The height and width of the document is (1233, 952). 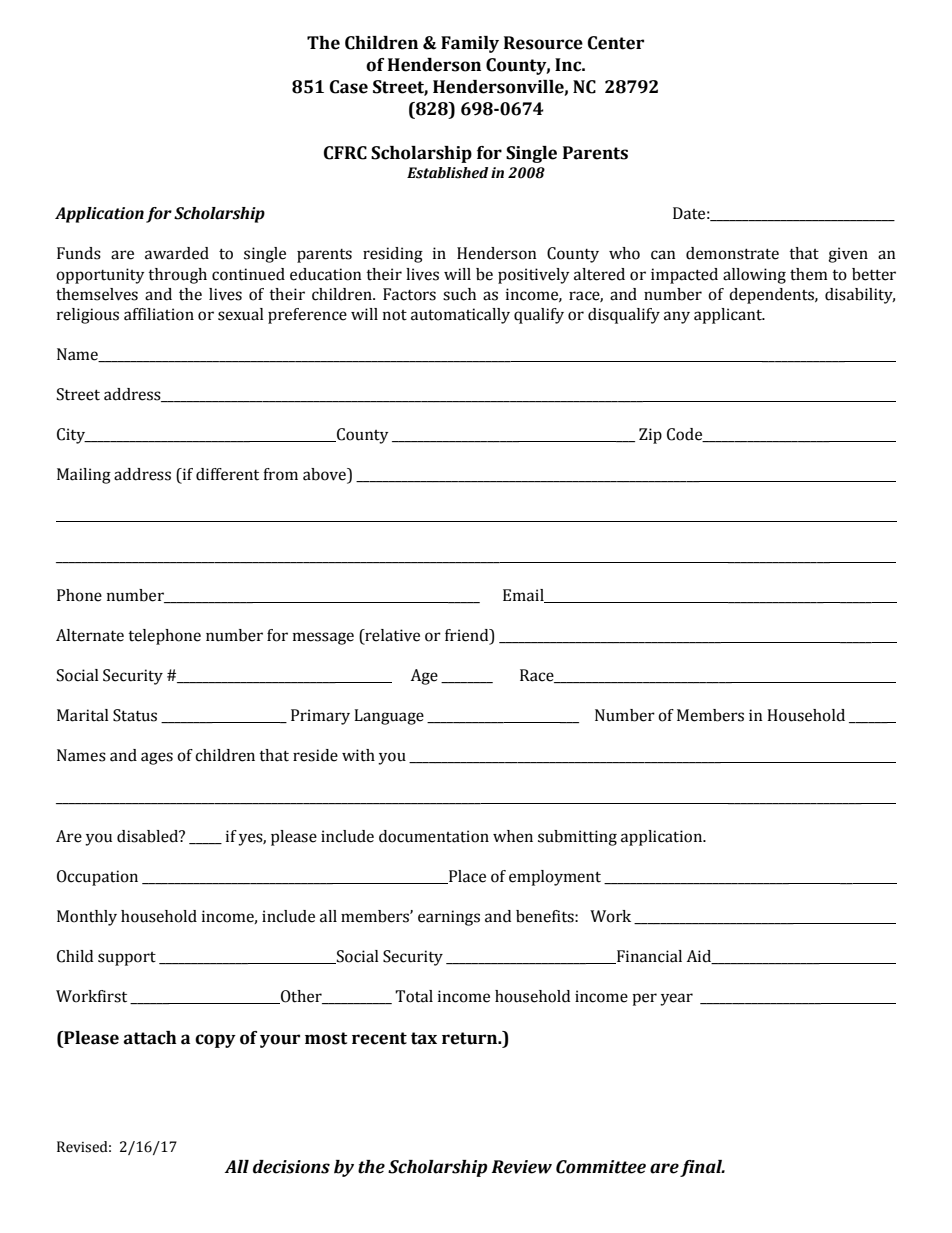 I want to click on Zip, so click(x=650, y=436).
